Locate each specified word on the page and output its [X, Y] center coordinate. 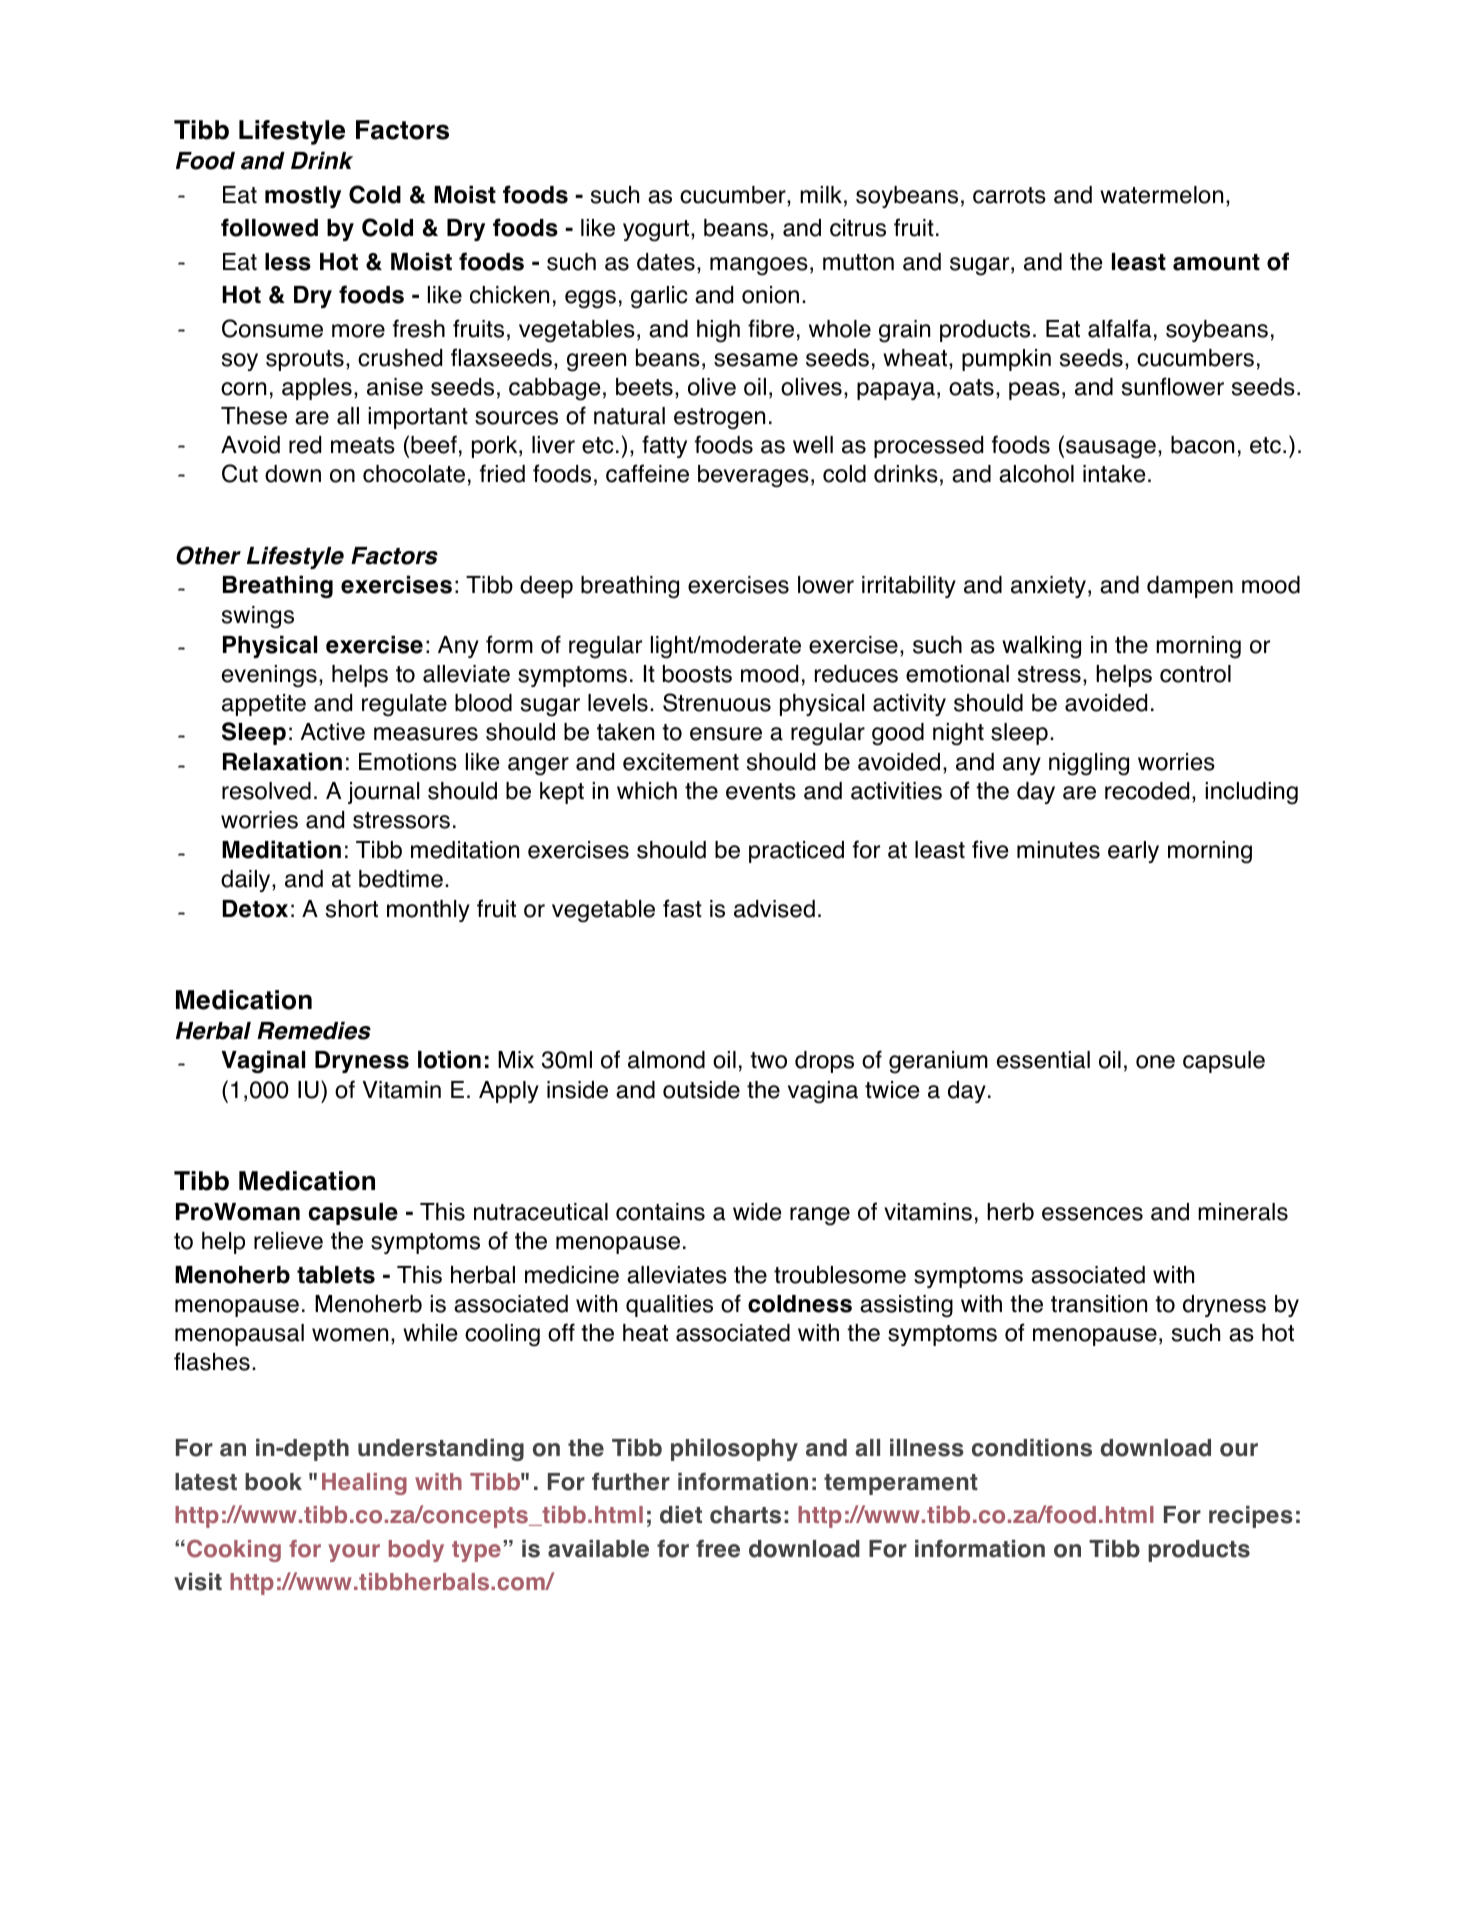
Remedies [314, 1030]
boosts [697, 674]
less [288, 262]
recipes [1251, 1517]
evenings [269, 676]
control [1195, 674]
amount [1216, 262]
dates [666, 262]
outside [701, 1090]
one [1155, 1062]
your [354, 1553]
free [718, 1548]
